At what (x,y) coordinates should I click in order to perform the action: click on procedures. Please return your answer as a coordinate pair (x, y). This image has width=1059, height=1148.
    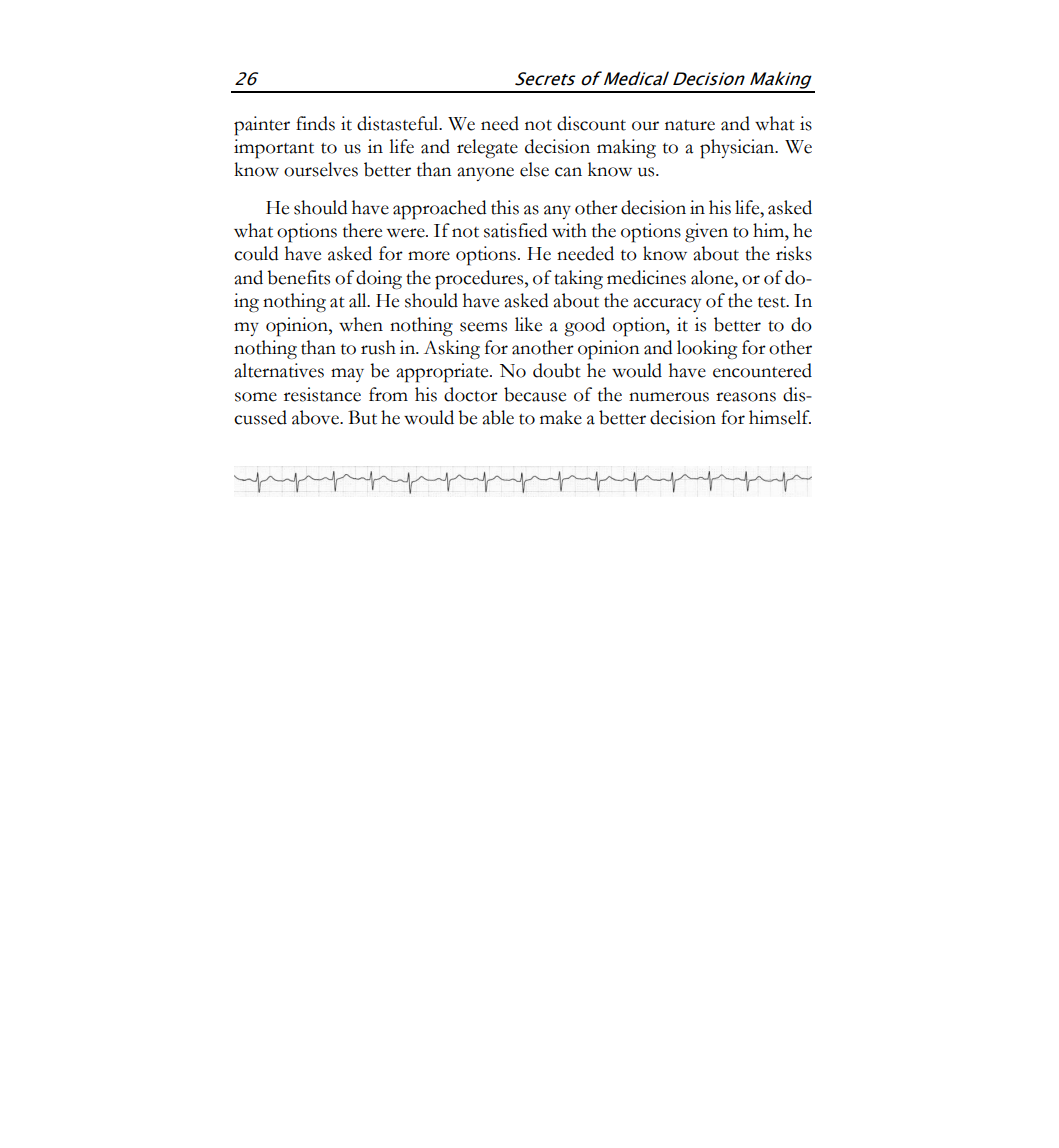
    Looking at the image, I should click on (480, 280).
